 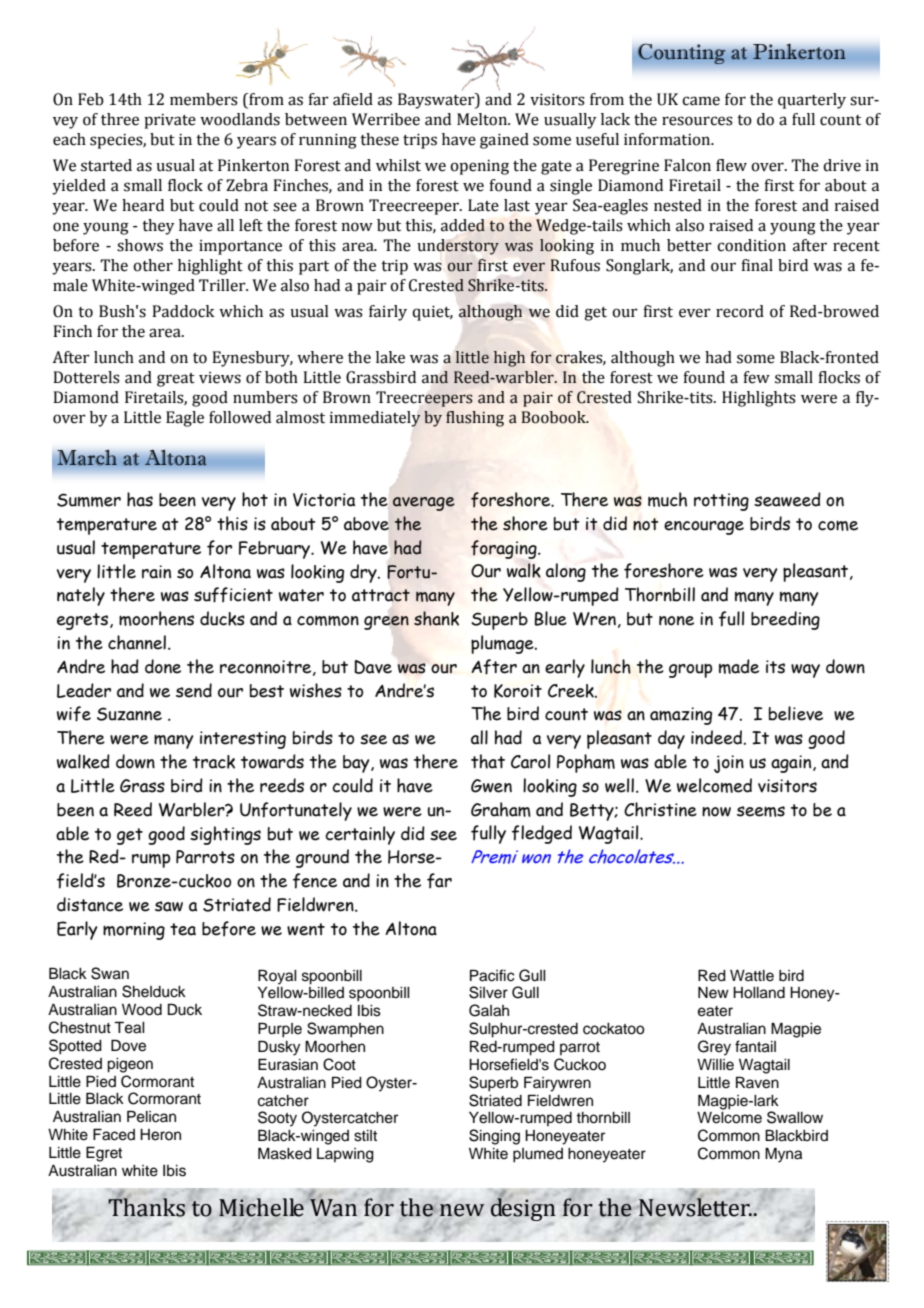 I want to click on Melton, so click(x=483, y=119).
